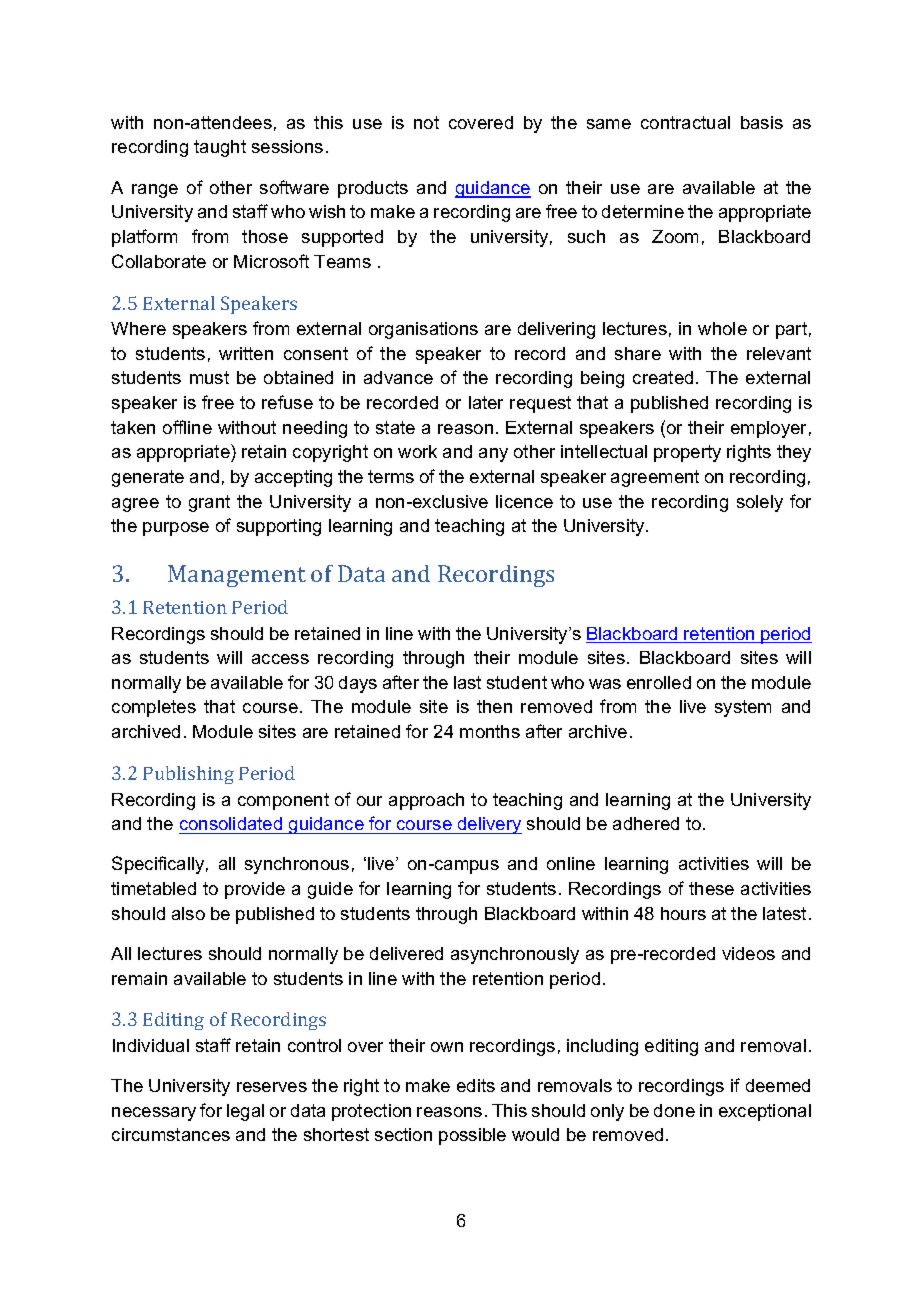  I want to click on contractual, so click(685, 122).
